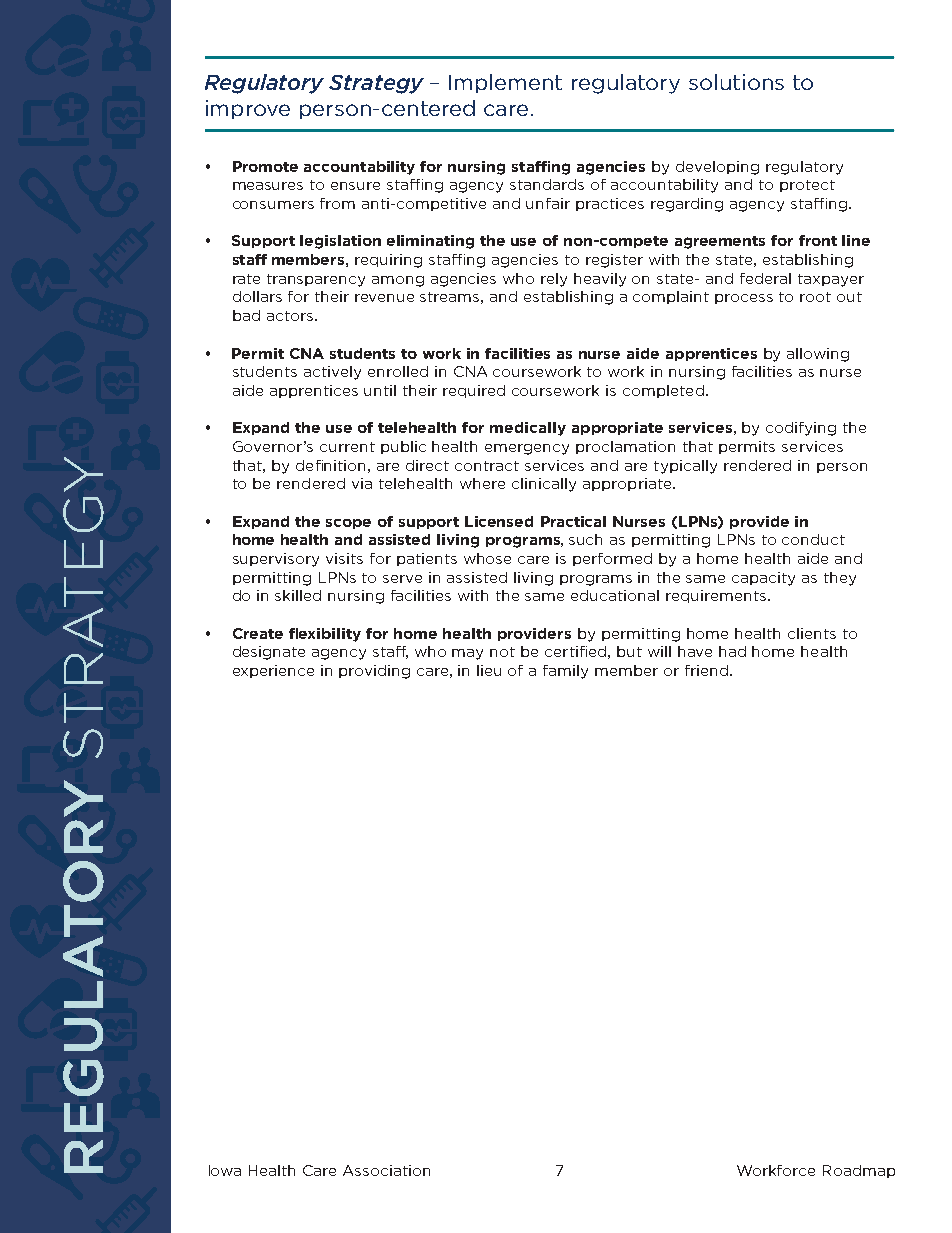 The image size is (952, 1233). Describe the element at coordinates (736, 82) in the image. I see `solutions` at that location.
